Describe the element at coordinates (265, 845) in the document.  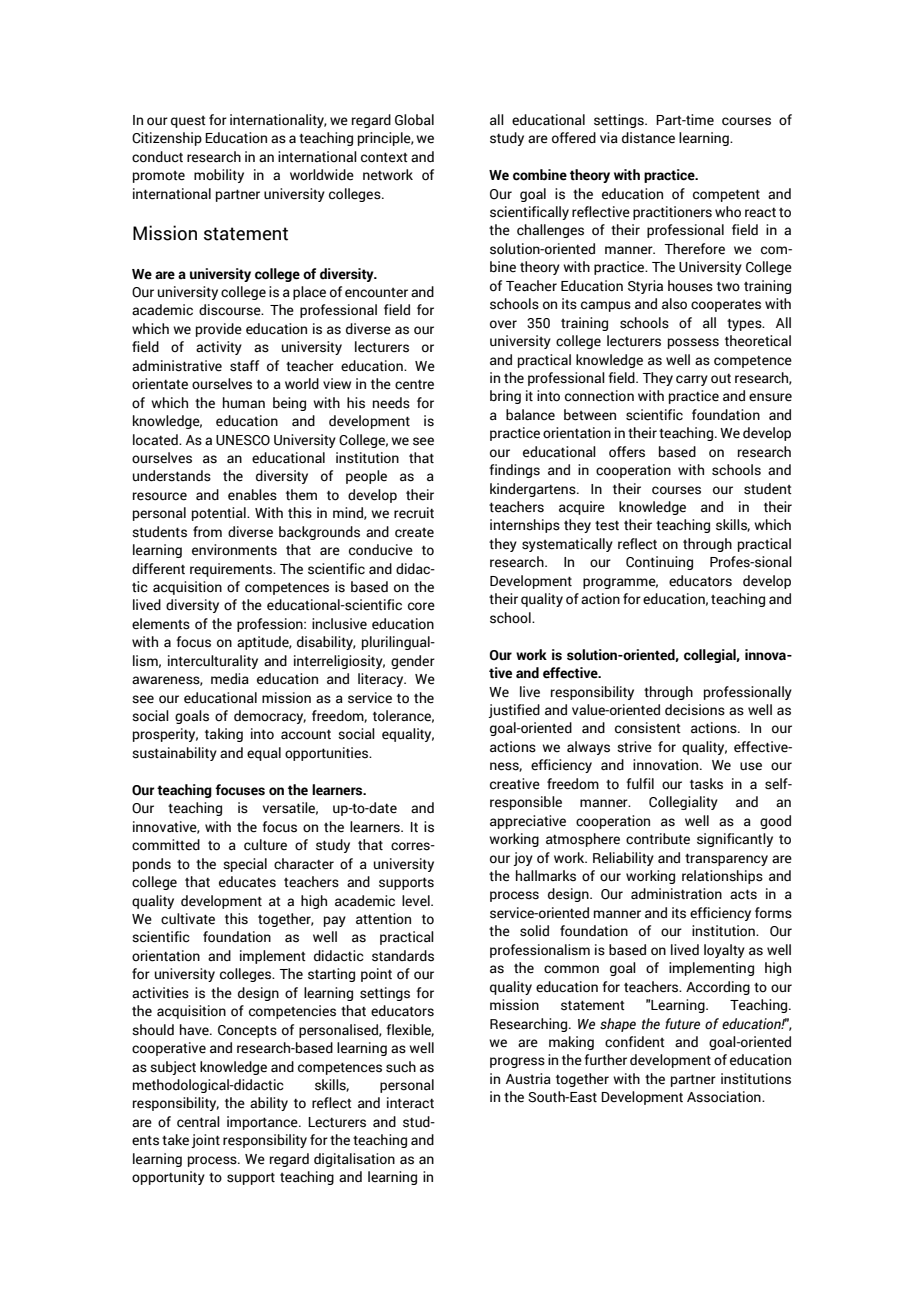
I see `culture` at that location.
